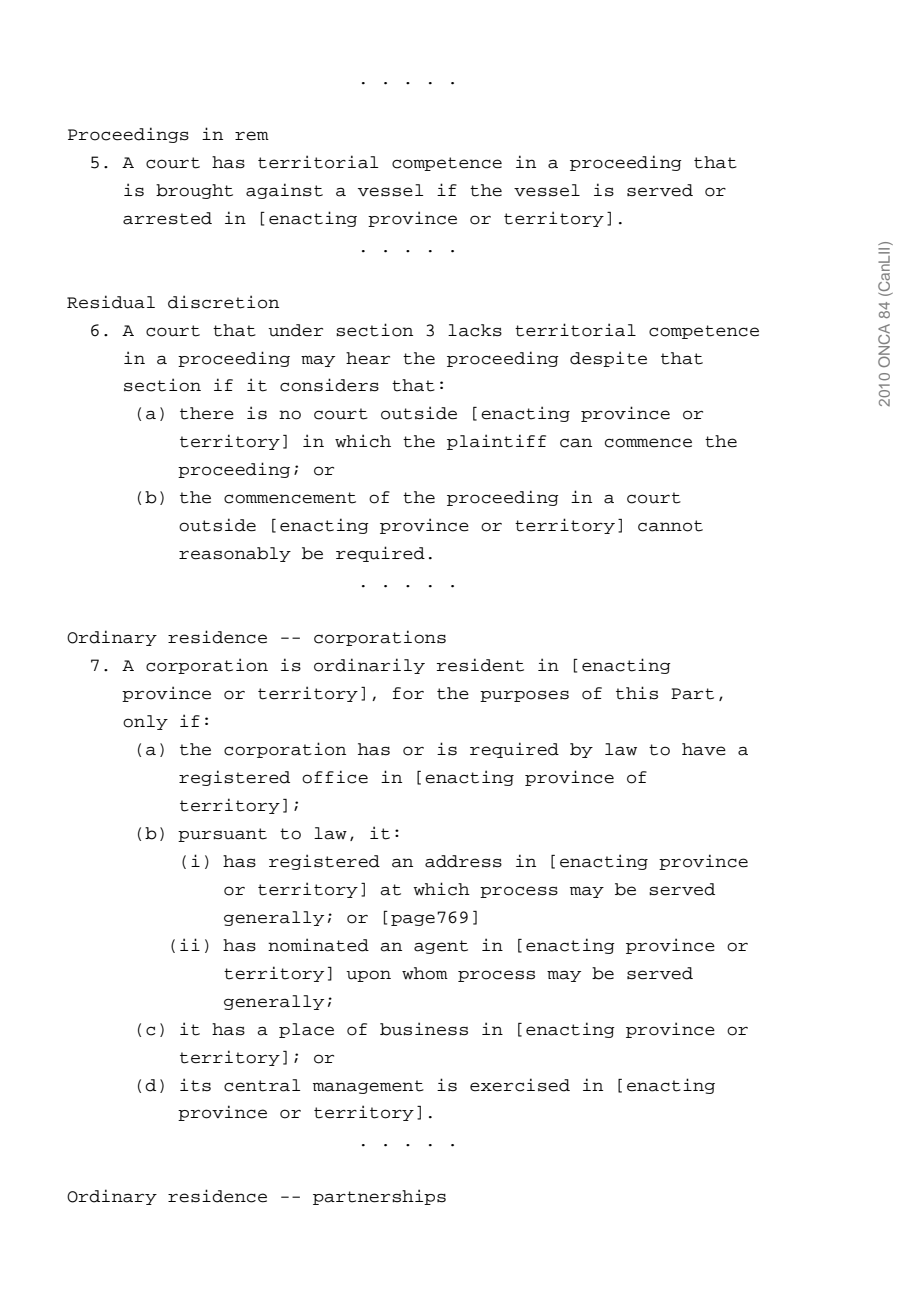 This screenshot has height=1308, width=924. I want to click on despite, so click(608, 359).
